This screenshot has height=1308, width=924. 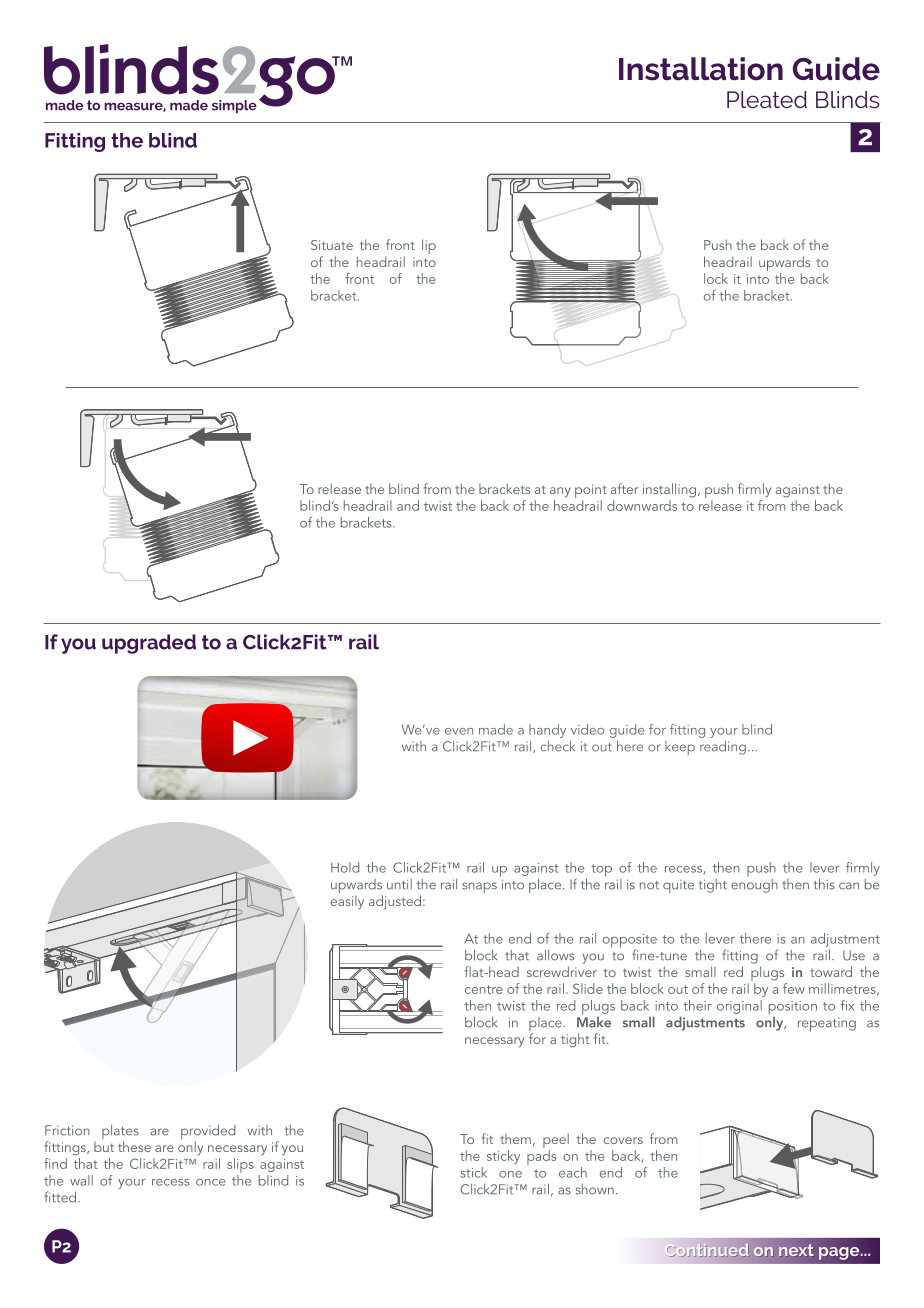 I want to click on any, so click(x=560, y=492).
